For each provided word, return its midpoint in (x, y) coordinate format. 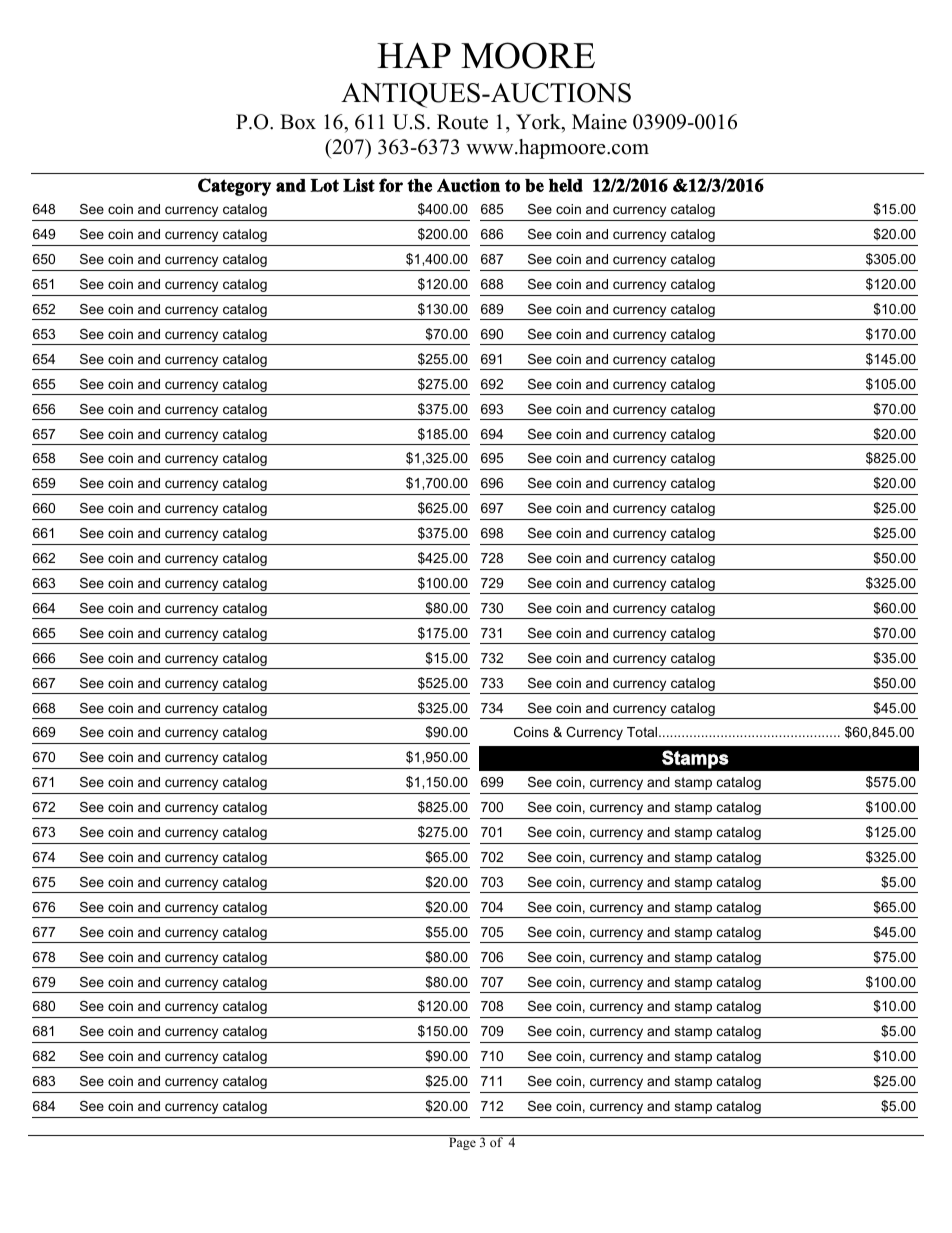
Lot (324, 185)
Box (298, 122)
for (391, 185)
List (359, 185)
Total (643, 732)
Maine (599, 122)
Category (234, 187)
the (419, 185)
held (566, 185)
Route (462, 122)
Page (462, 1143)
